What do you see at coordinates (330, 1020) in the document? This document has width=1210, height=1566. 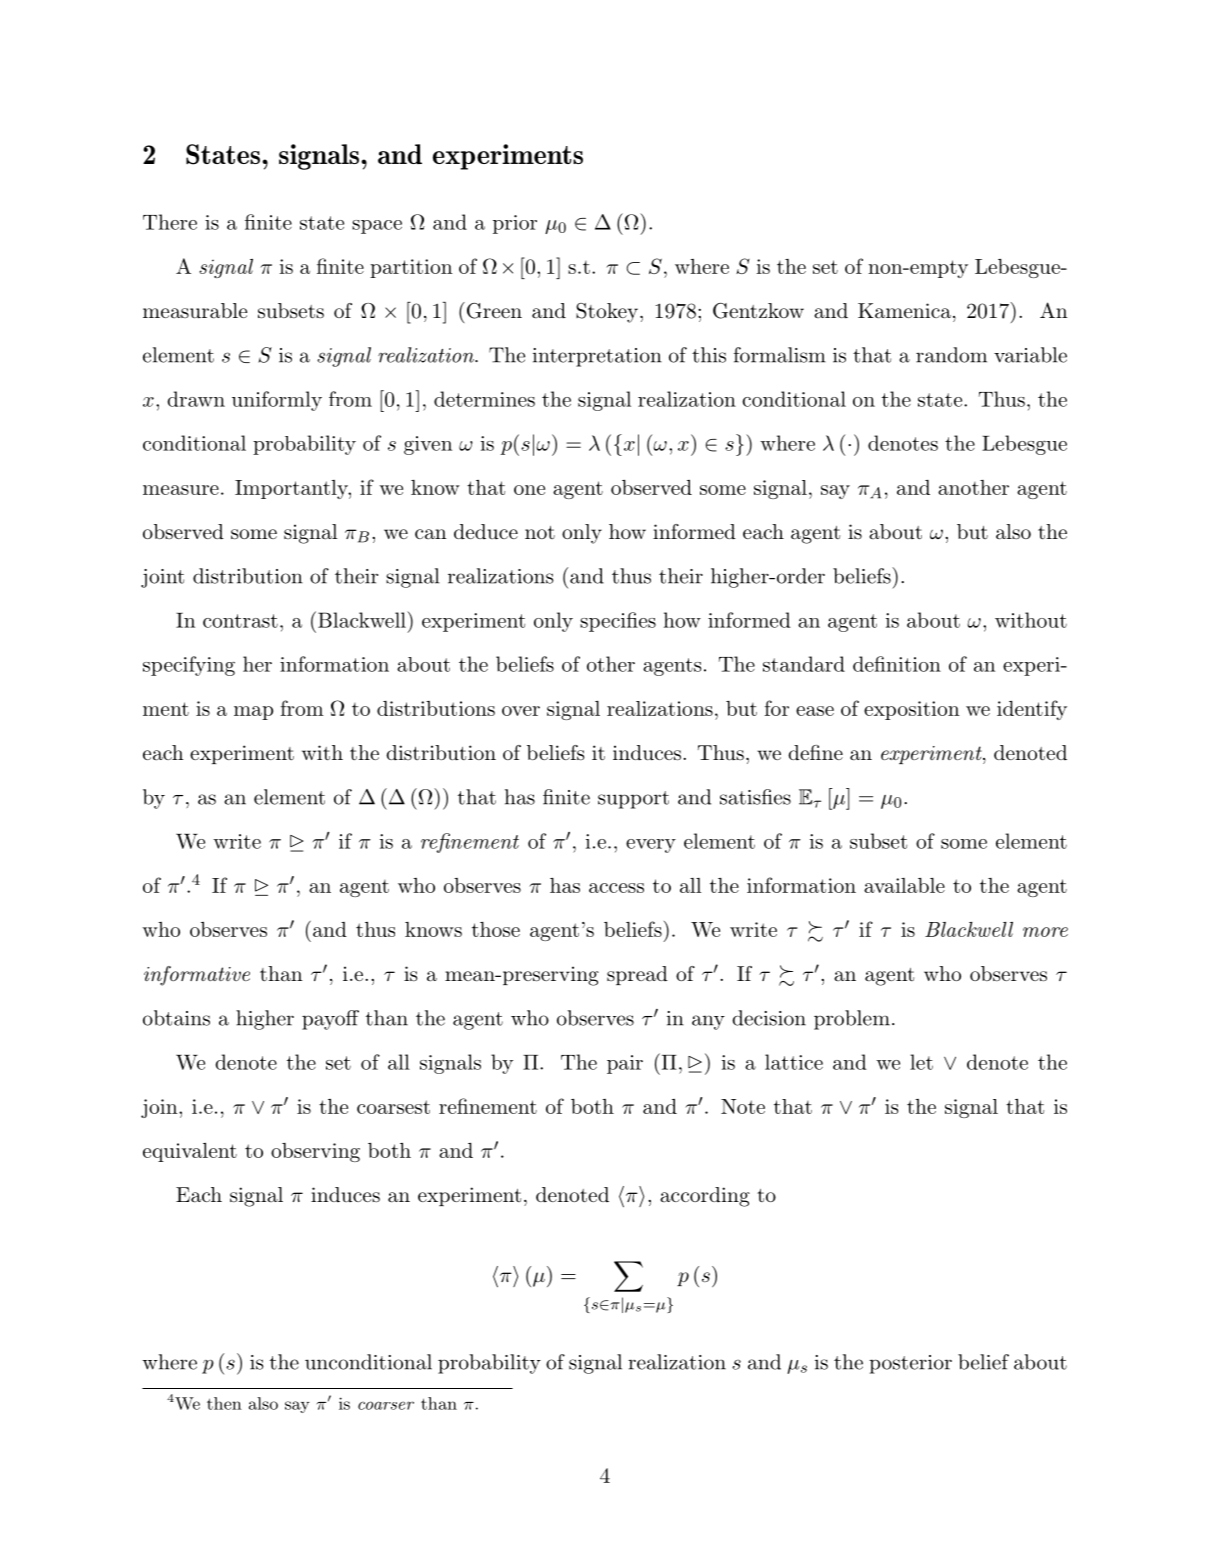 I see `payoff` at bounding box center [330, 1020].
